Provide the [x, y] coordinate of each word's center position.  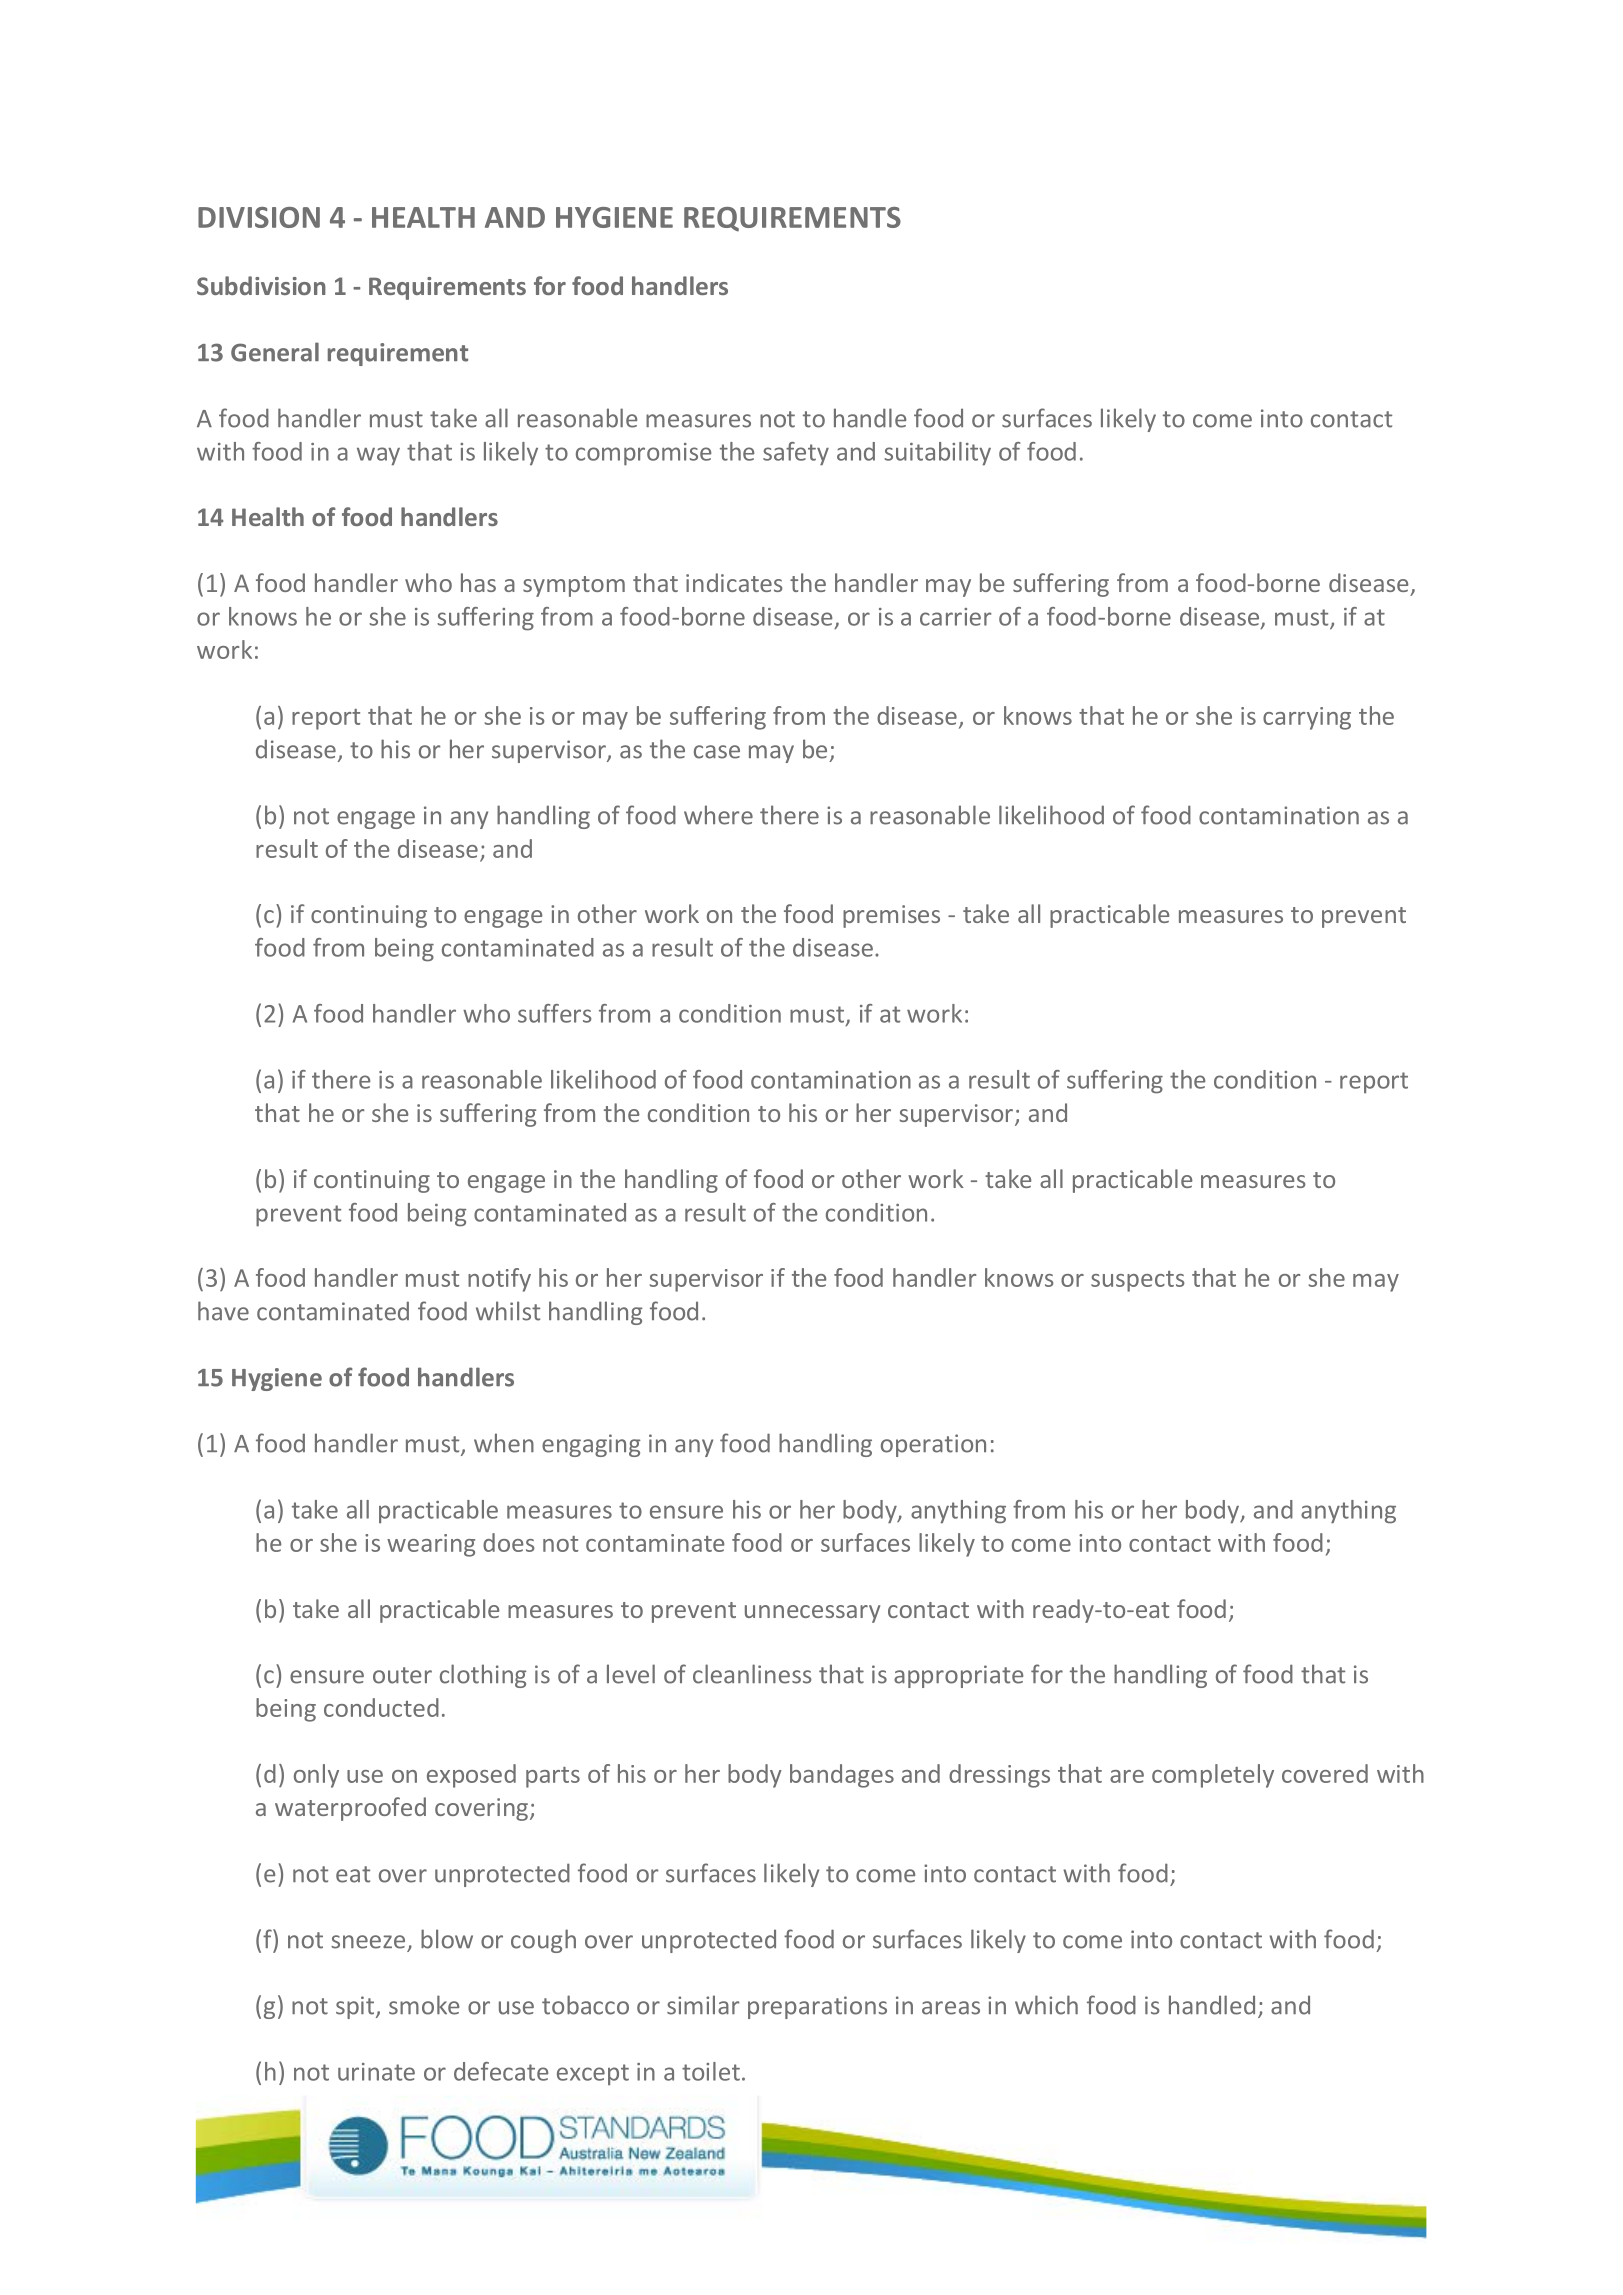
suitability [937, 454]
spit [356, 2007]
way [378, 456]
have [223, 1311]
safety [796, 454]
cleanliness [752, 1674]
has [478, 582]
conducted [381, 1707]
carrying [1307, 718]
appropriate [958, 1676]
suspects [1138, 1281]
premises [891, 916]
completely [1213, 1776]
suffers [555, 1013]
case [717, 752]
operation [933, 1445]
